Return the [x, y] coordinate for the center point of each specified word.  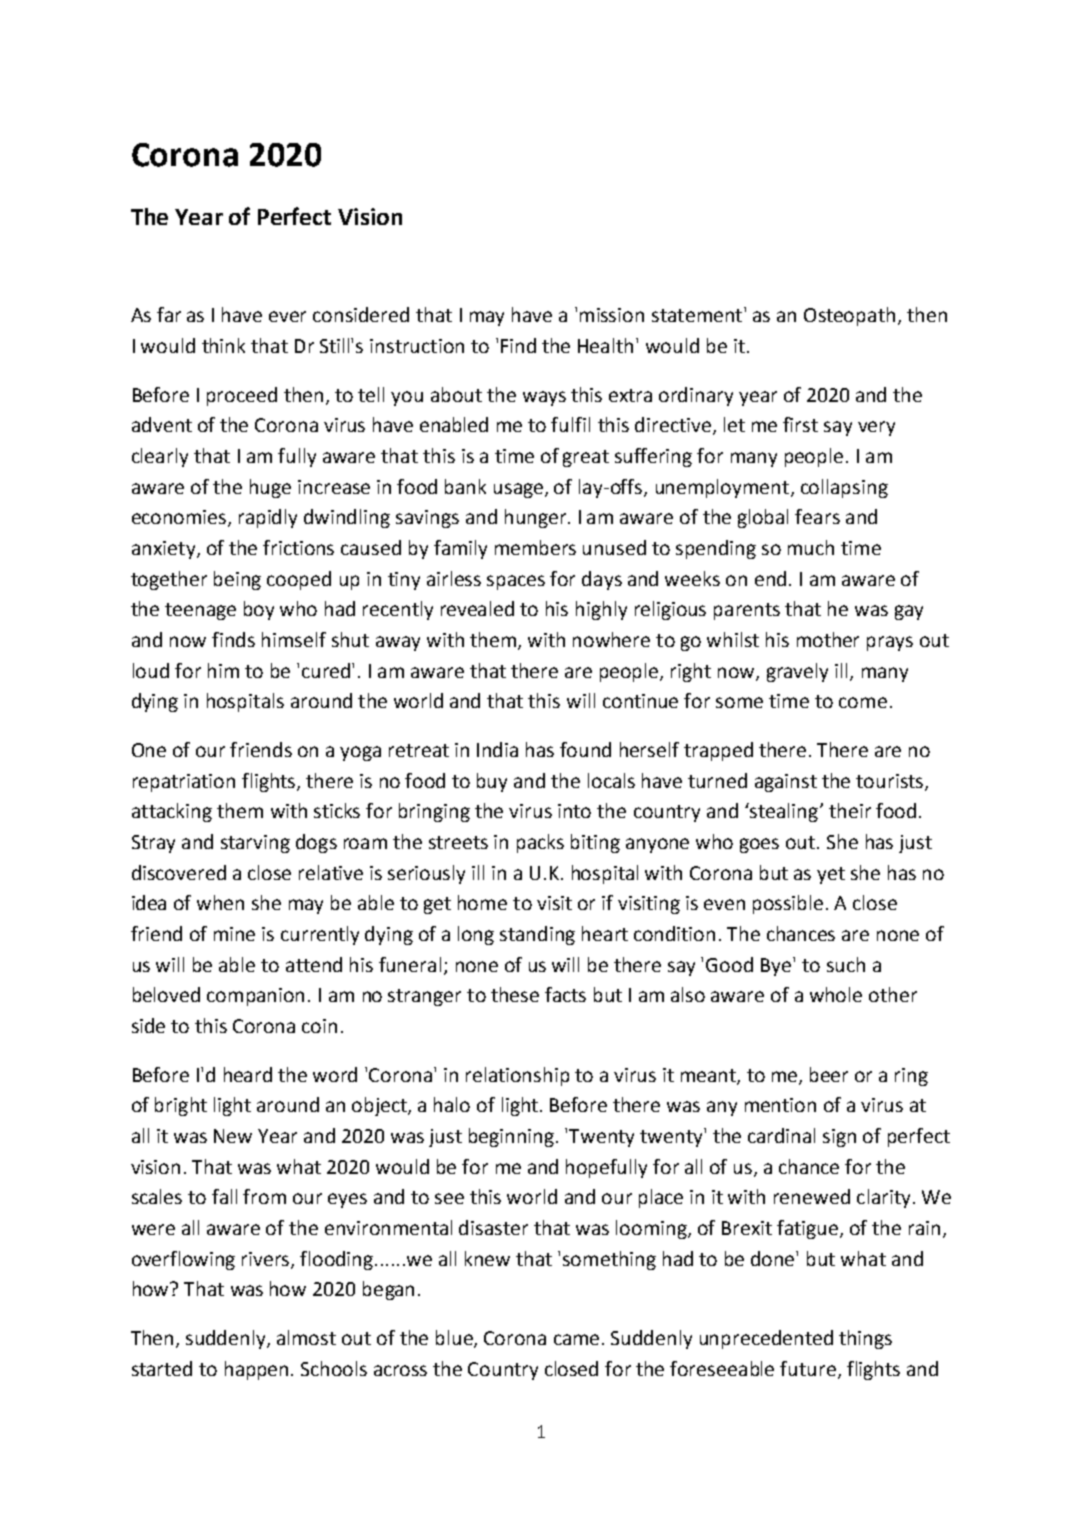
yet [831, 875]
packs [540, 843]
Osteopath [849, 316]
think [223, 345]
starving [255, 844]
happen [256, 1370]
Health [605, 345]
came [576, 1339]
